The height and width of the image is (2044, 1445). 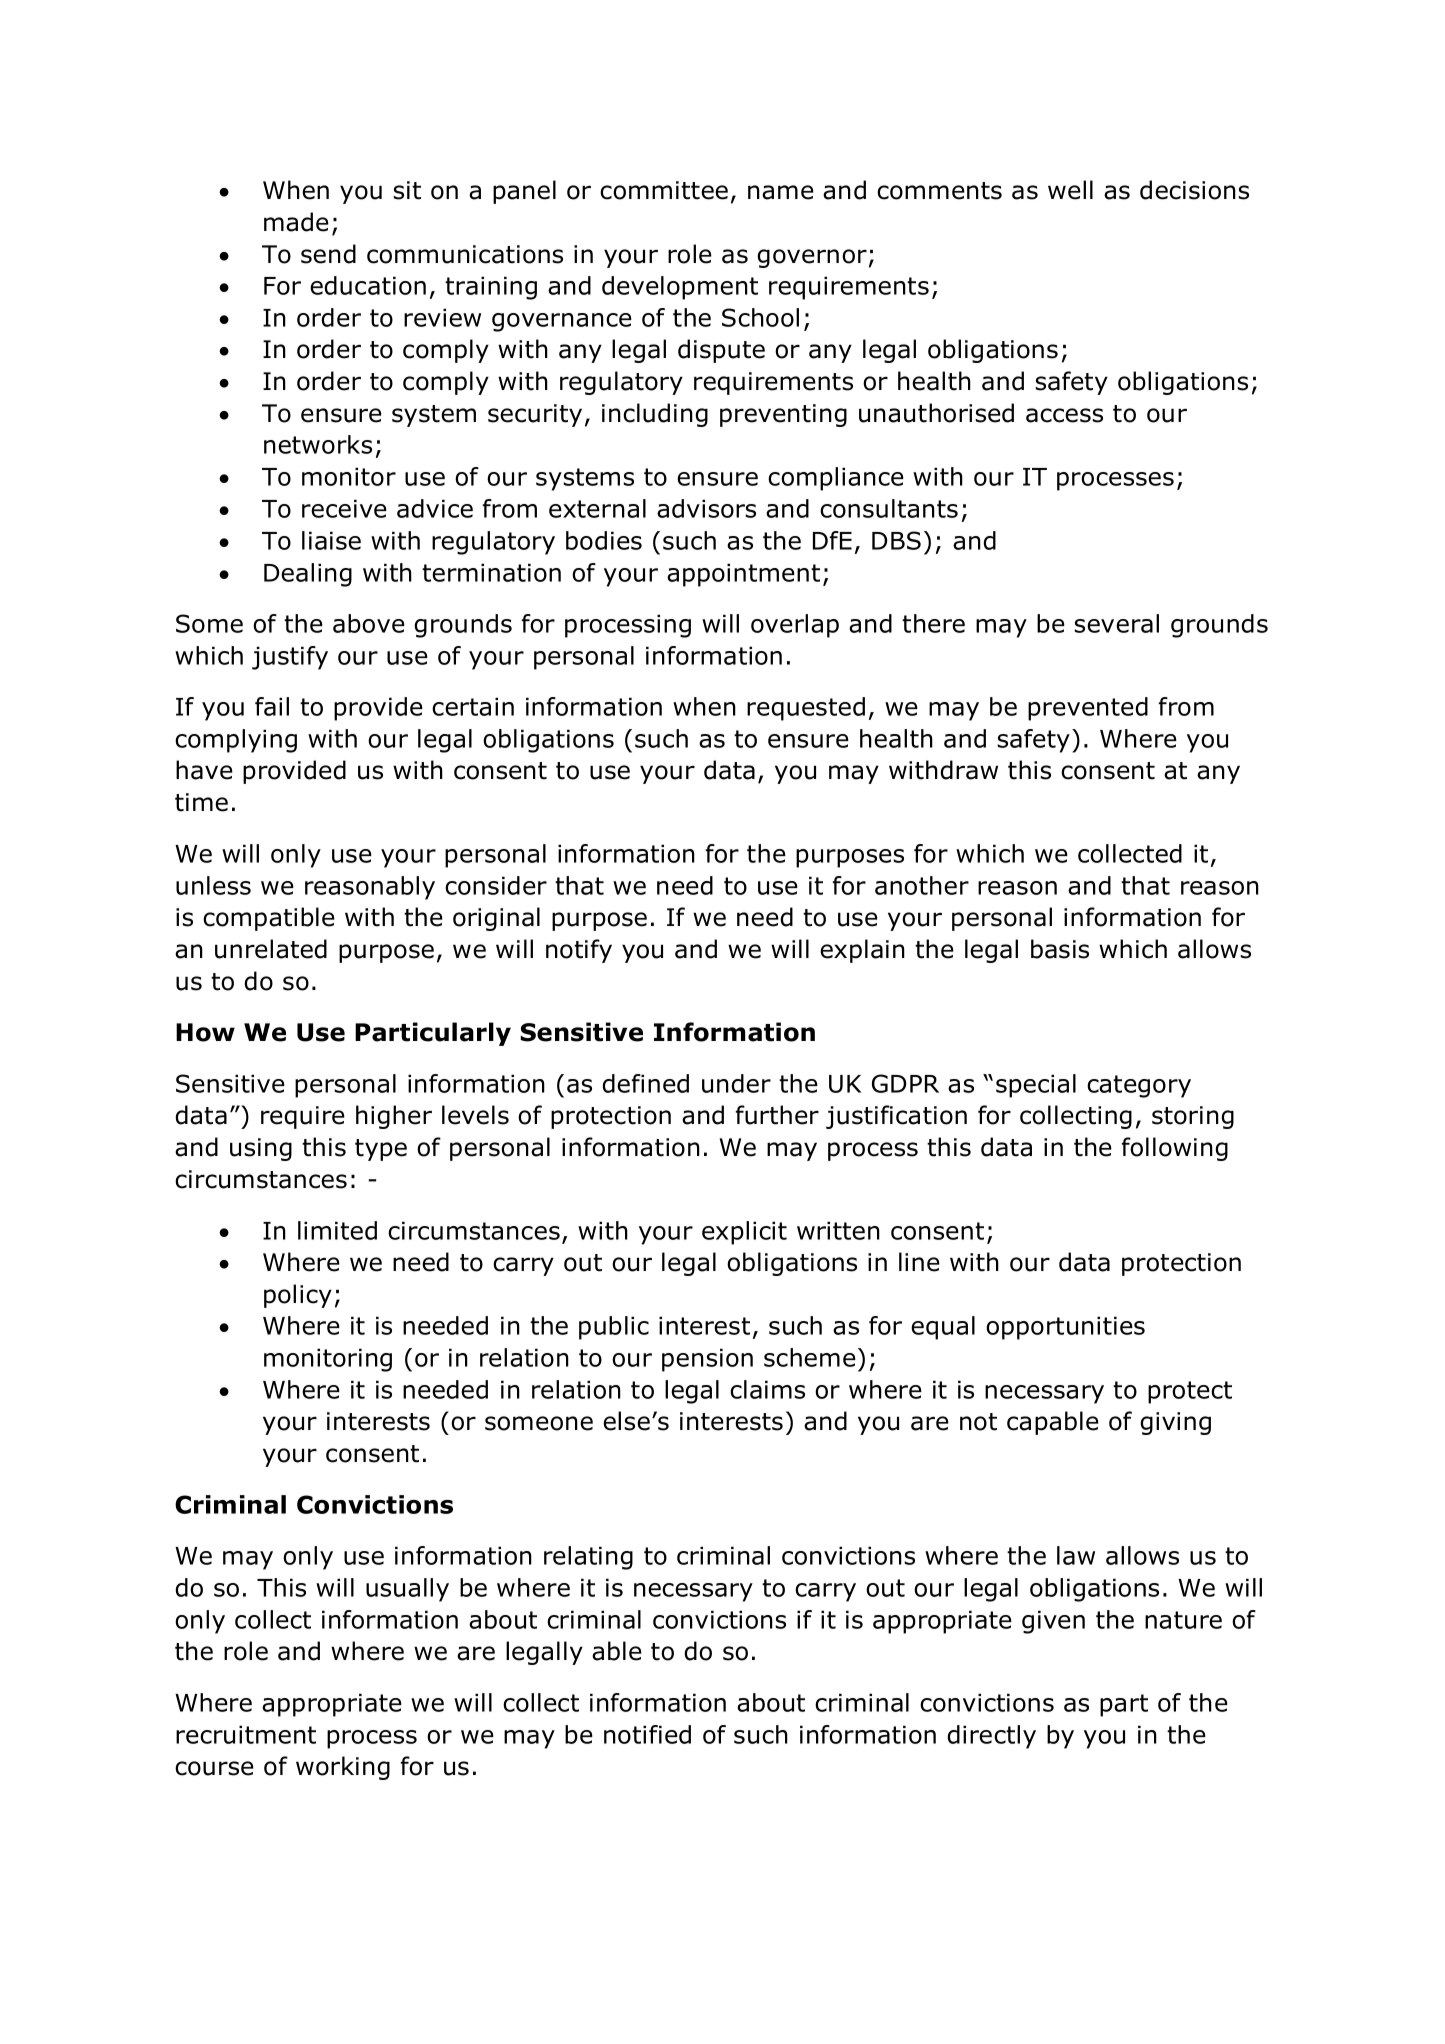 What do you see at coordinates (647, 1734) in the image?
I see `notified` at bounding box center [647, 1734].
